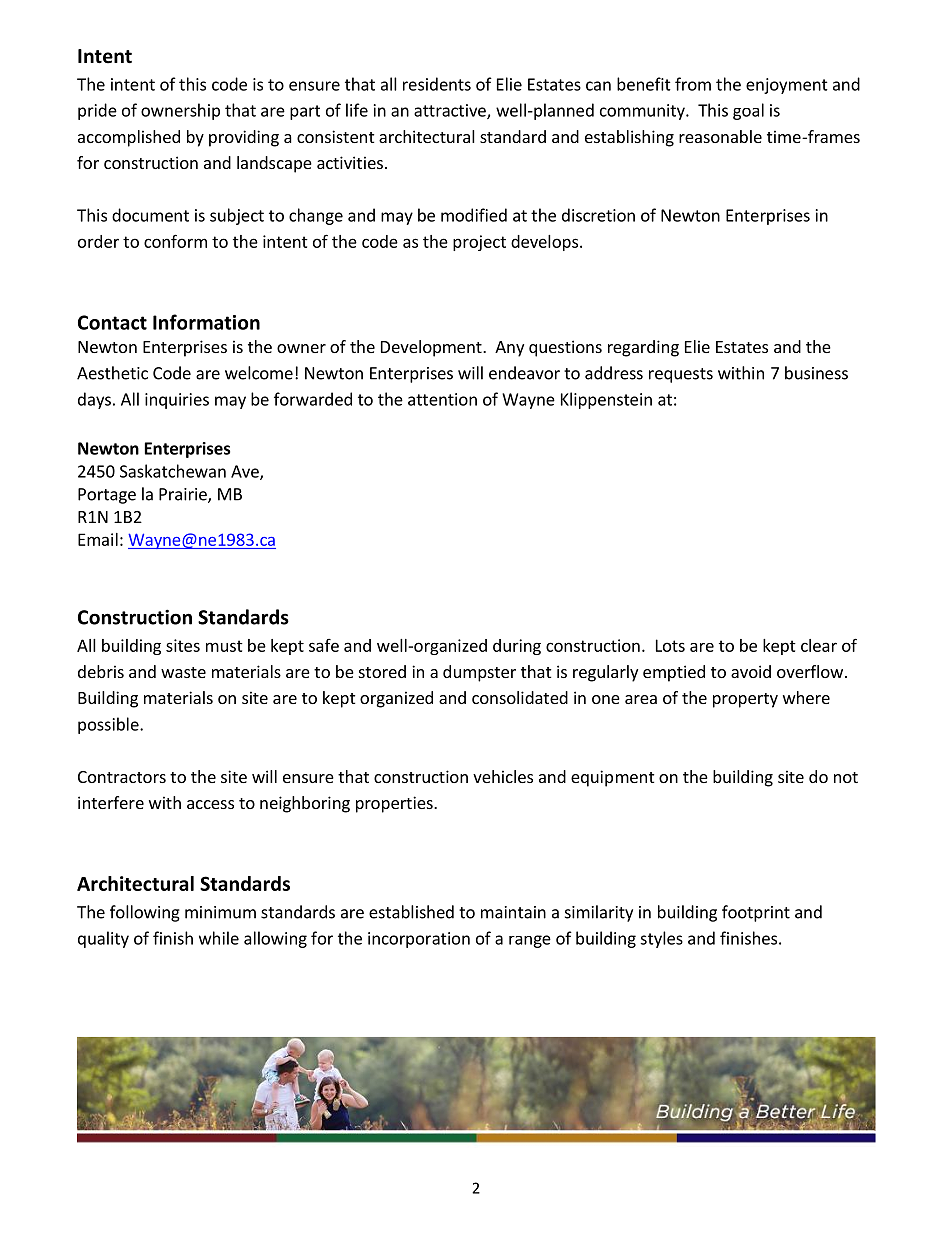 The height and width of the image is (1233, 952). Describe the element at coordinates (442, 399) in the image. I see `attention` at that location.
